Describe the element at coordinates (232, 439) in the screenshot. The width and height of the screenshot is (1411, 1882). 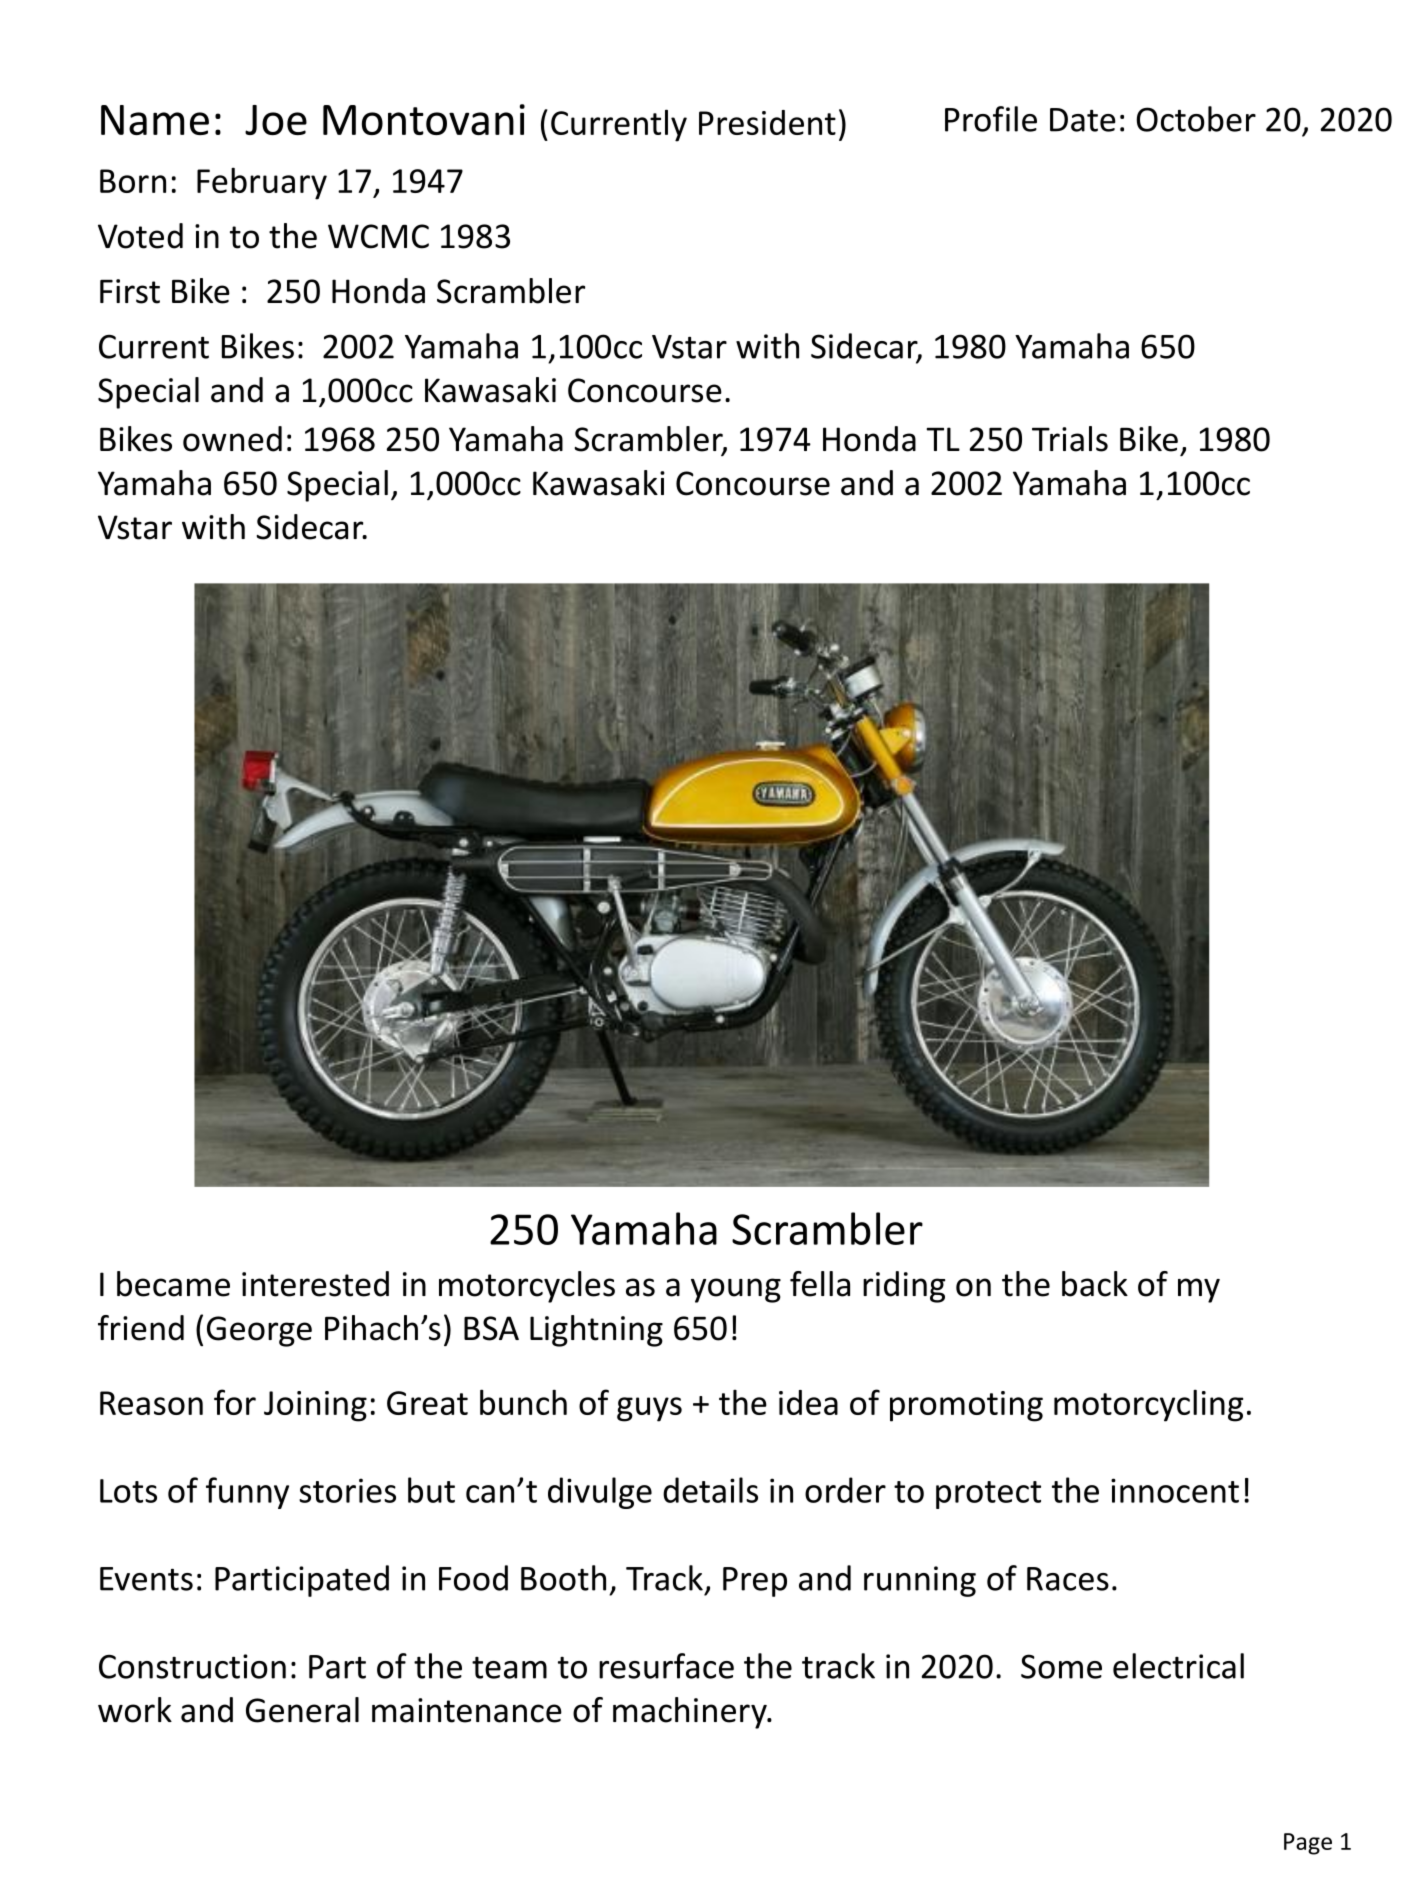
I see `owned` at that location.
